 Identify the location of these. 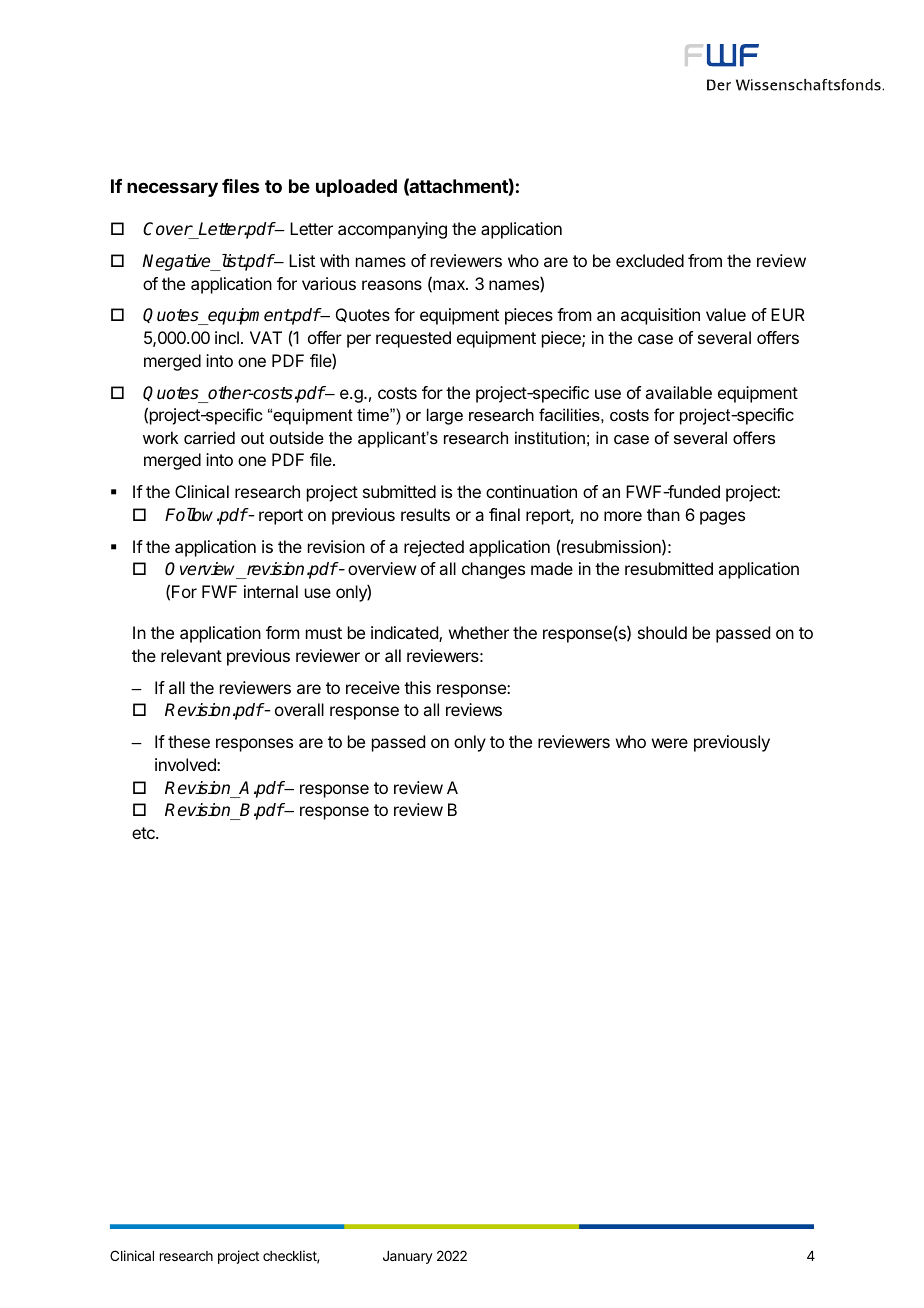
(189, 741).
